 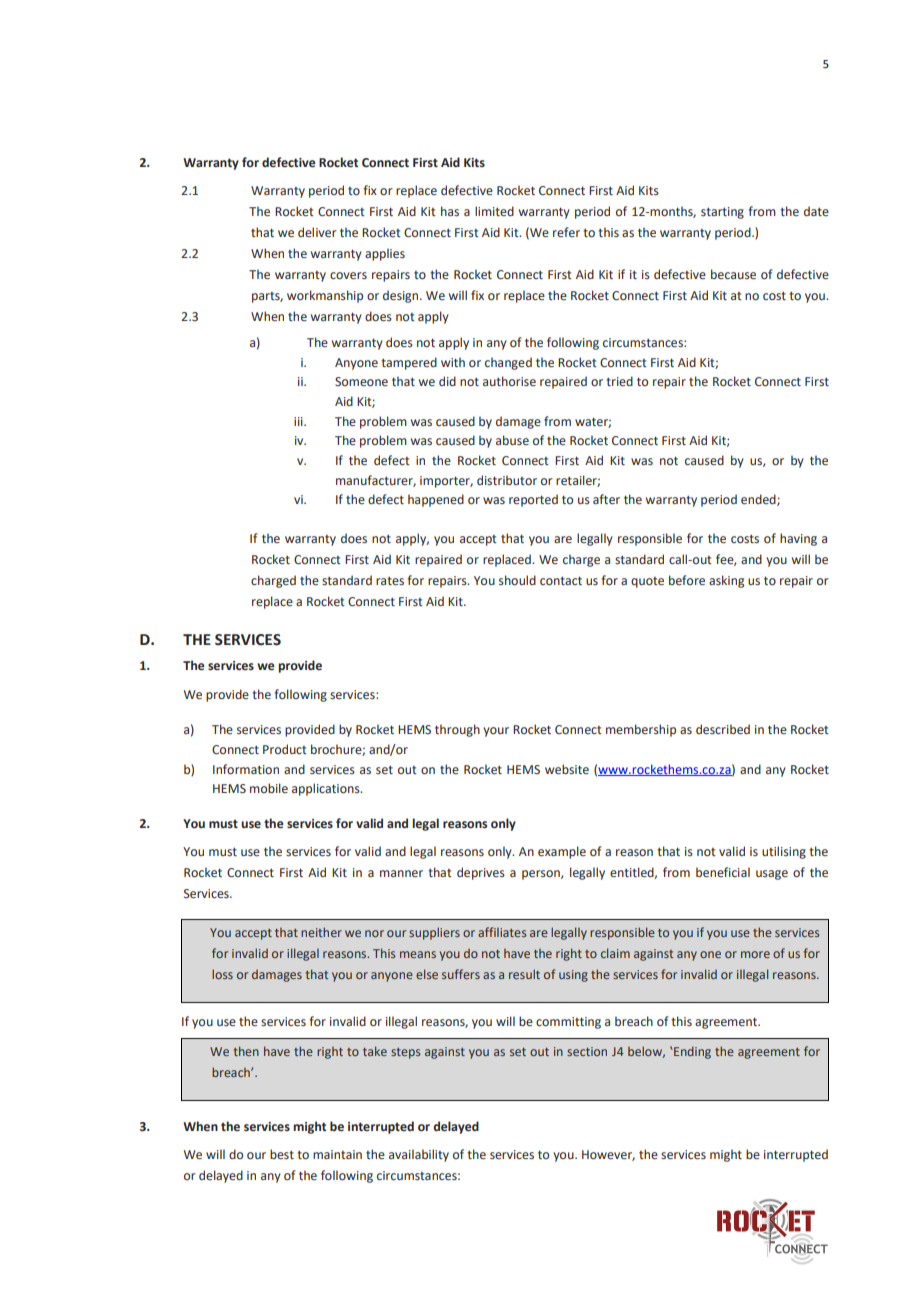 What do you see at coordinates (285, 749) in the screenshot?
I see `Product` at bounding box center [285, 749].
